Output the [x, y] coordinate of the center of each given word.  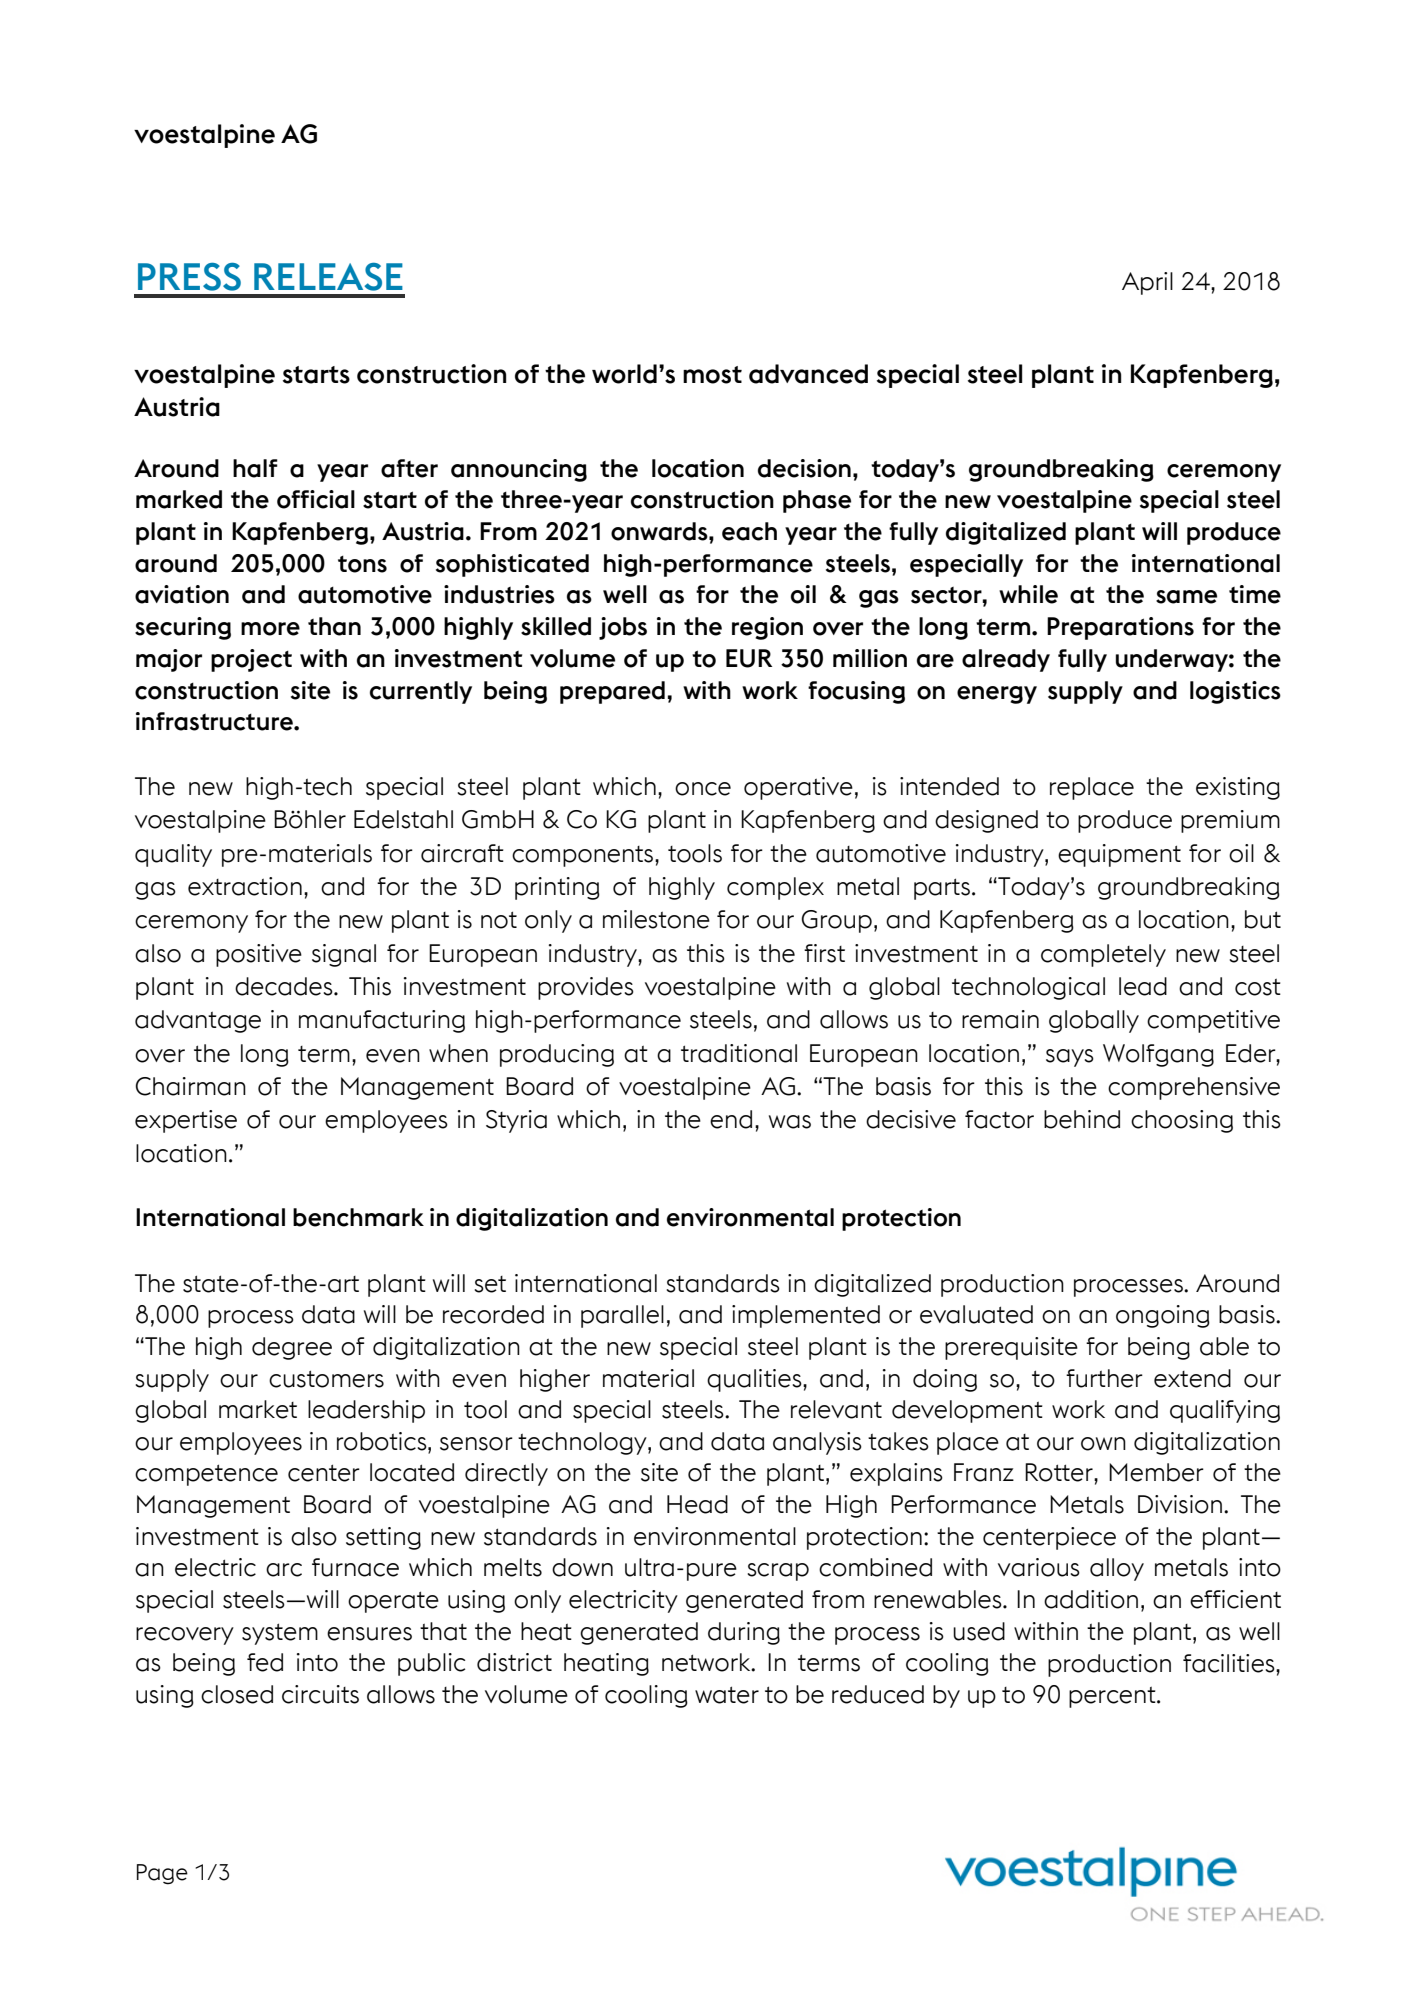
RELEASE [328, 277]
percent [1113, 1697]
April [1147, 283]
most [712, 375]
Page [162, 1874]
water [727, 1695]
